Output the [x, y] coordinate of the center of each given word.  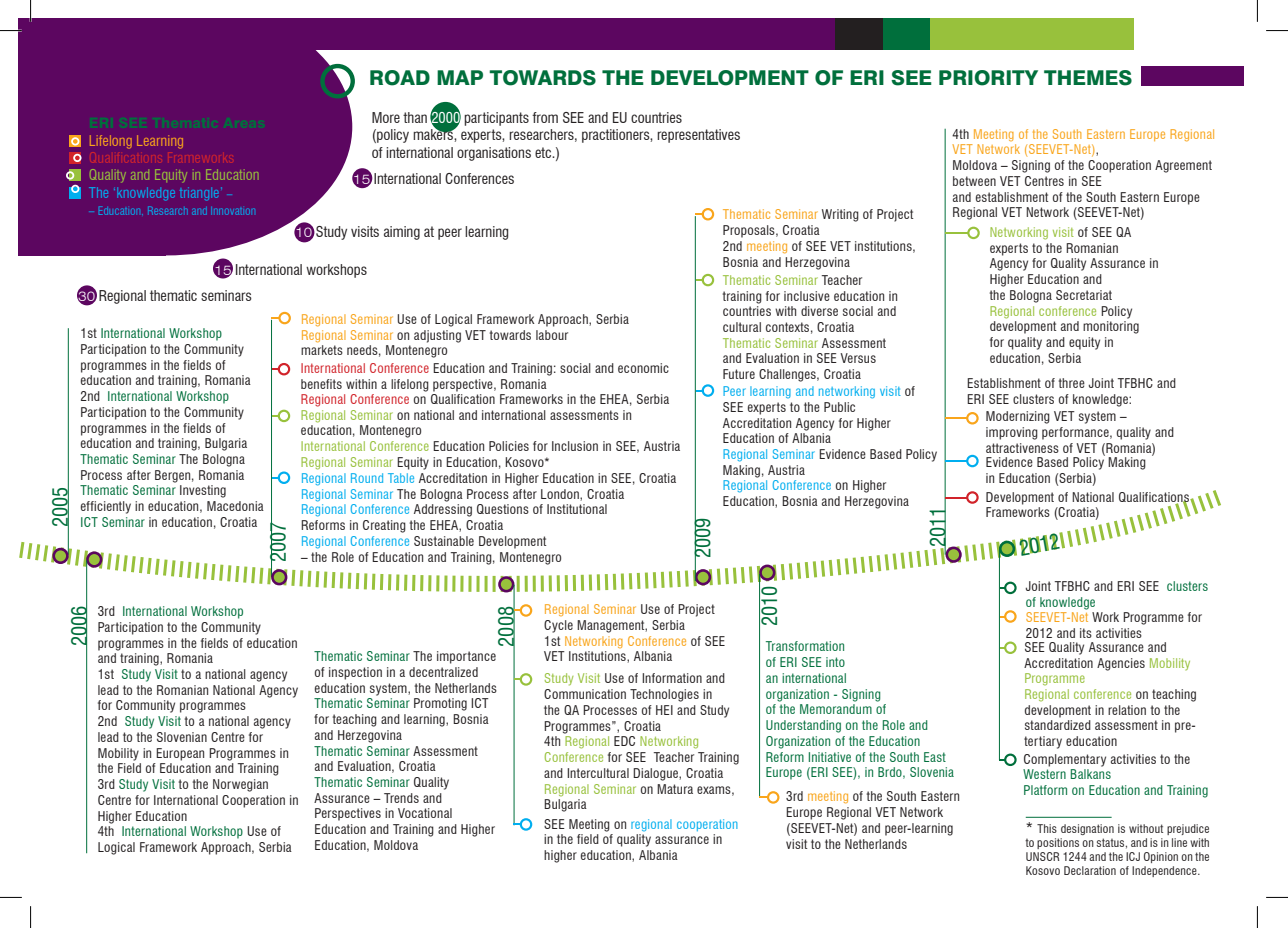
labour [552, 335]
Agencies [1121, 664]
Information [672, 678]
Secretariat [1084, 295]
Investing [203, 491]
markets [322, 350]
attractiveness [1022, 448]
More [386, 117]
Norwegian [240, 785]
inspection [355, 673]
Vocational [425, 813]
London [561, 495]
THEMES [1088, 78]
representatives [698, 136]
